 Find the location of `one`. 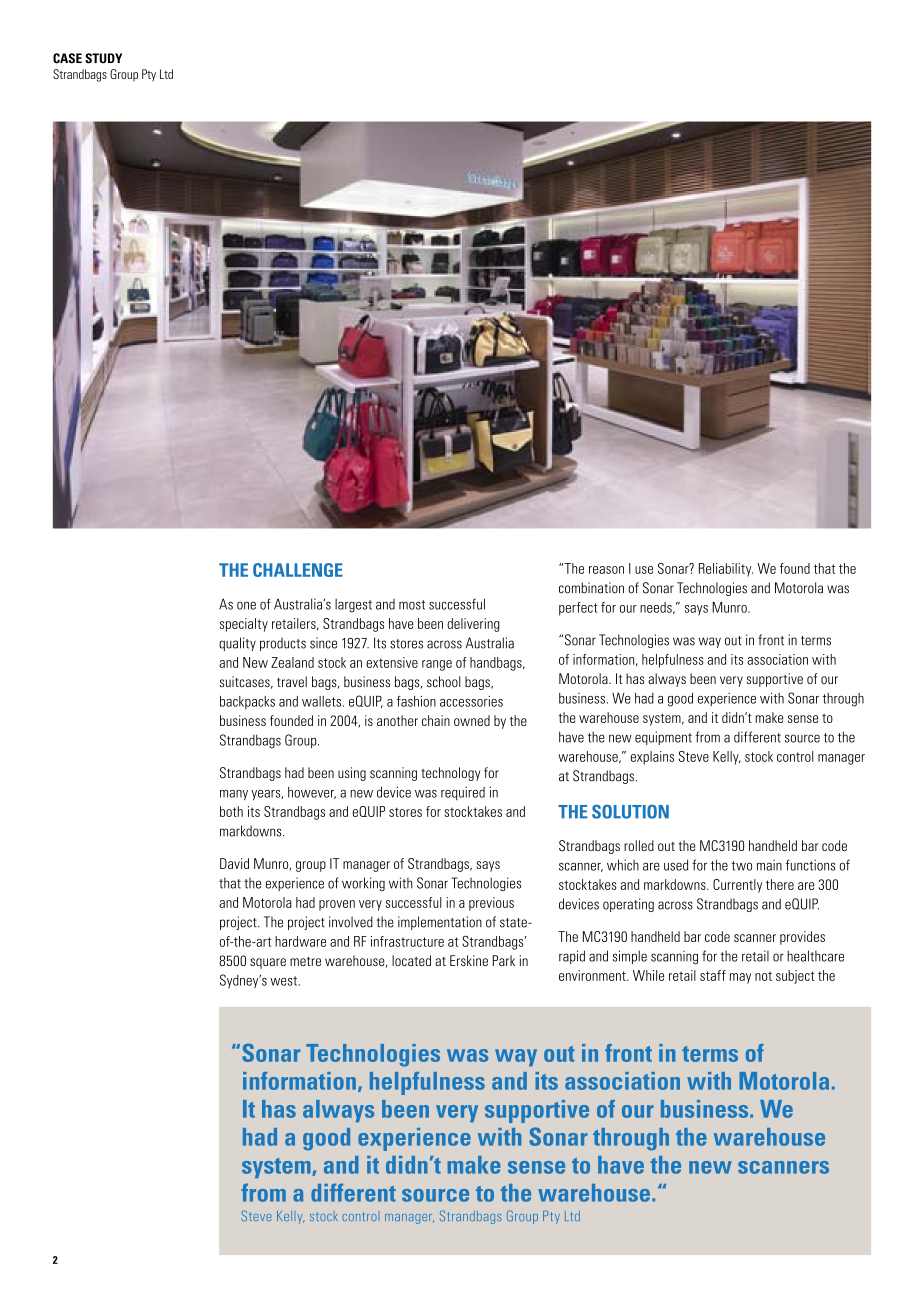

one is located at coordinates (246, 605).
